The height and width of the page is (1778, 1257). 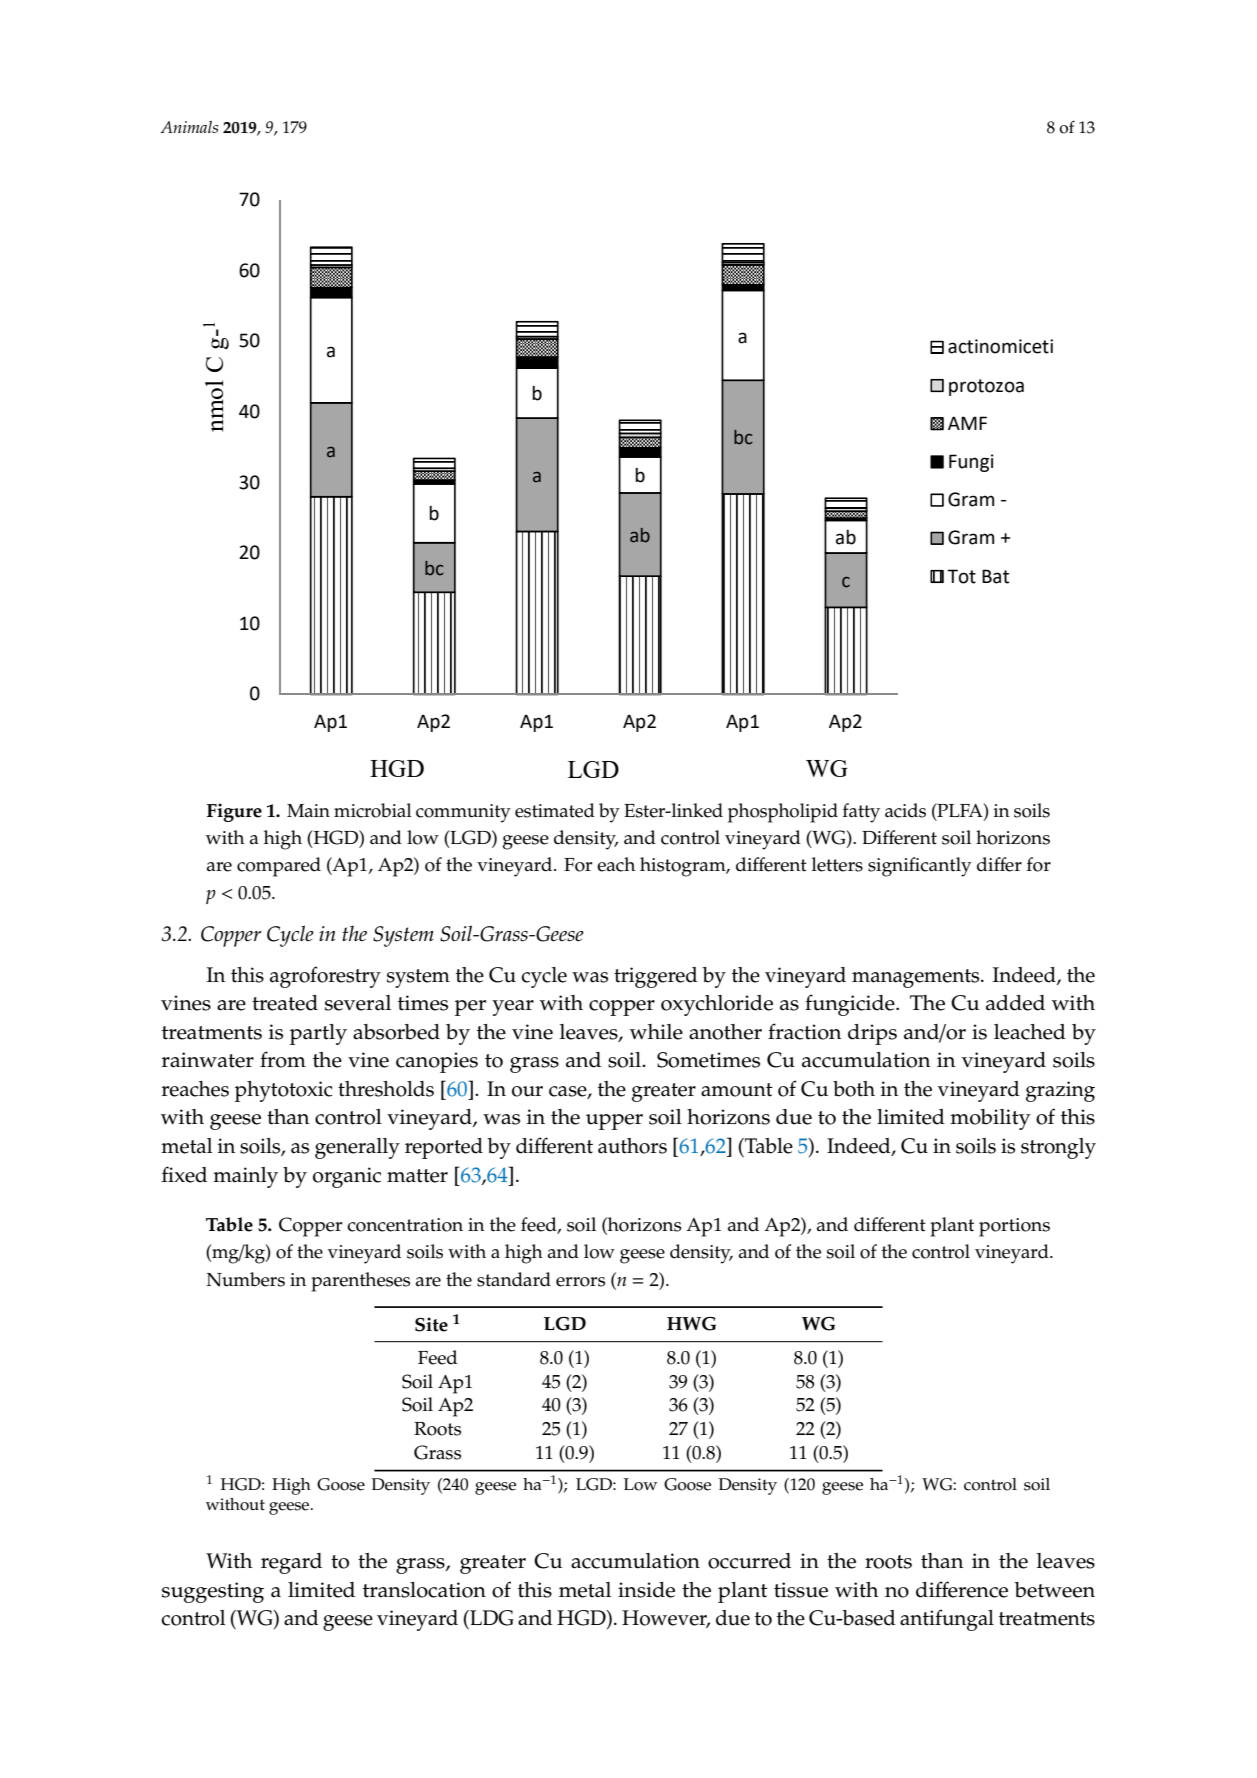 I want to click on mobility, so click(x=990, y=1119).
